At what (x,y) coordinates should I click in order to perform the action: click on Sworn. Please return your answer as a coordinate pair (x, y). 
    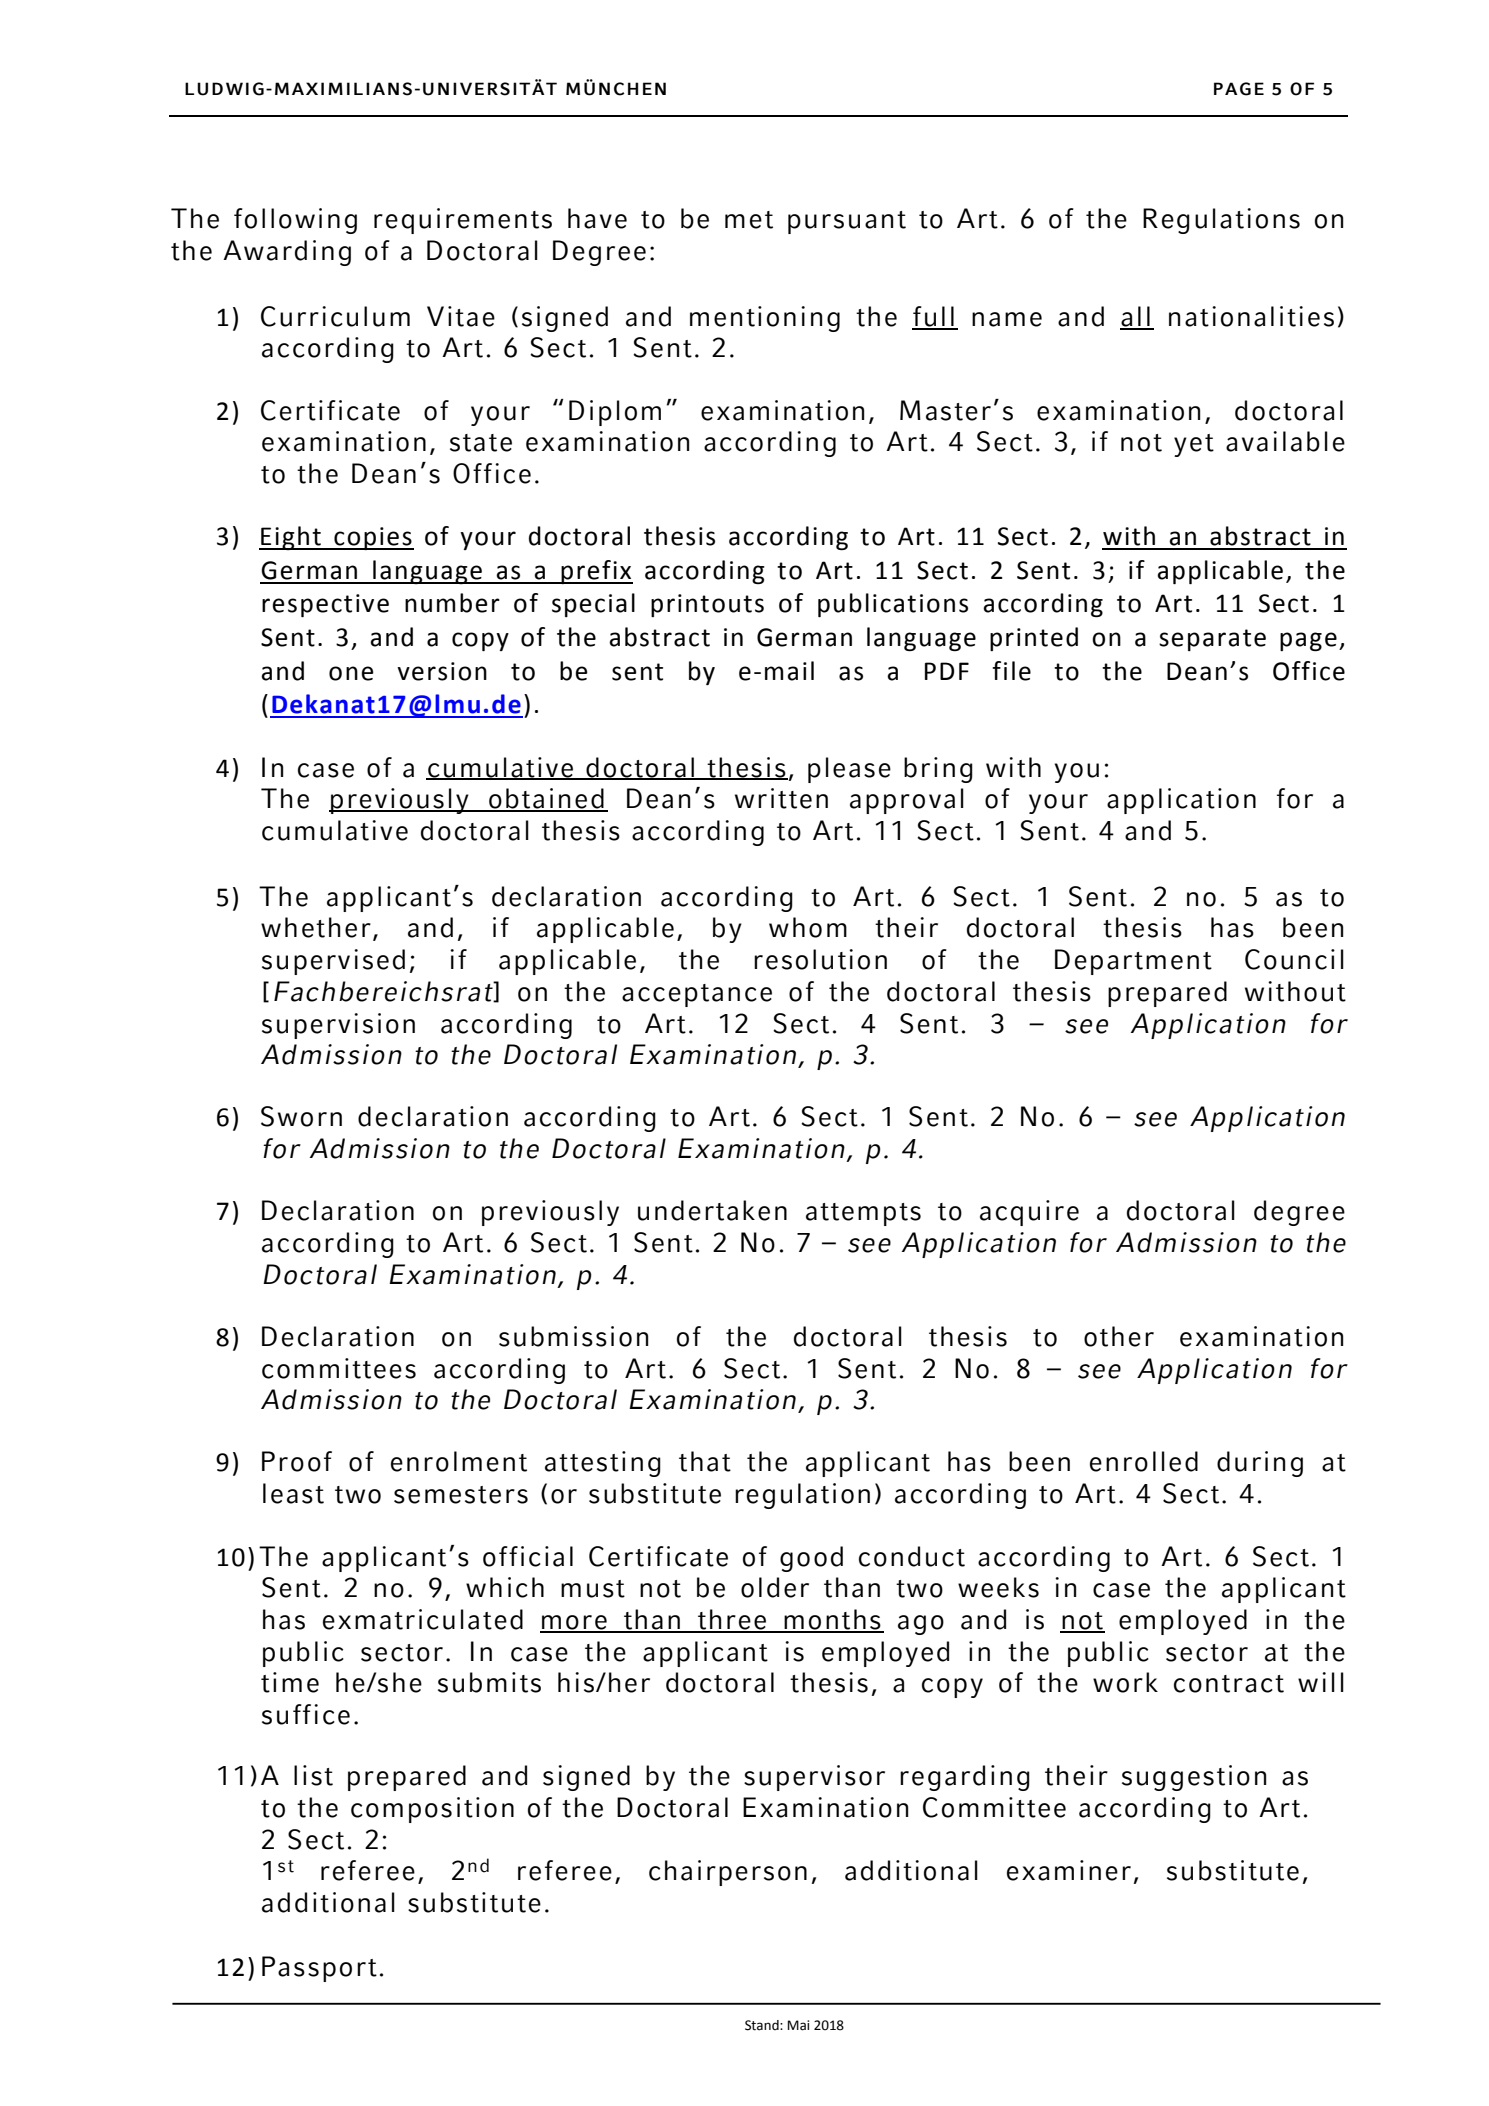
    Looking at the image, I should click on (301, 1116).
